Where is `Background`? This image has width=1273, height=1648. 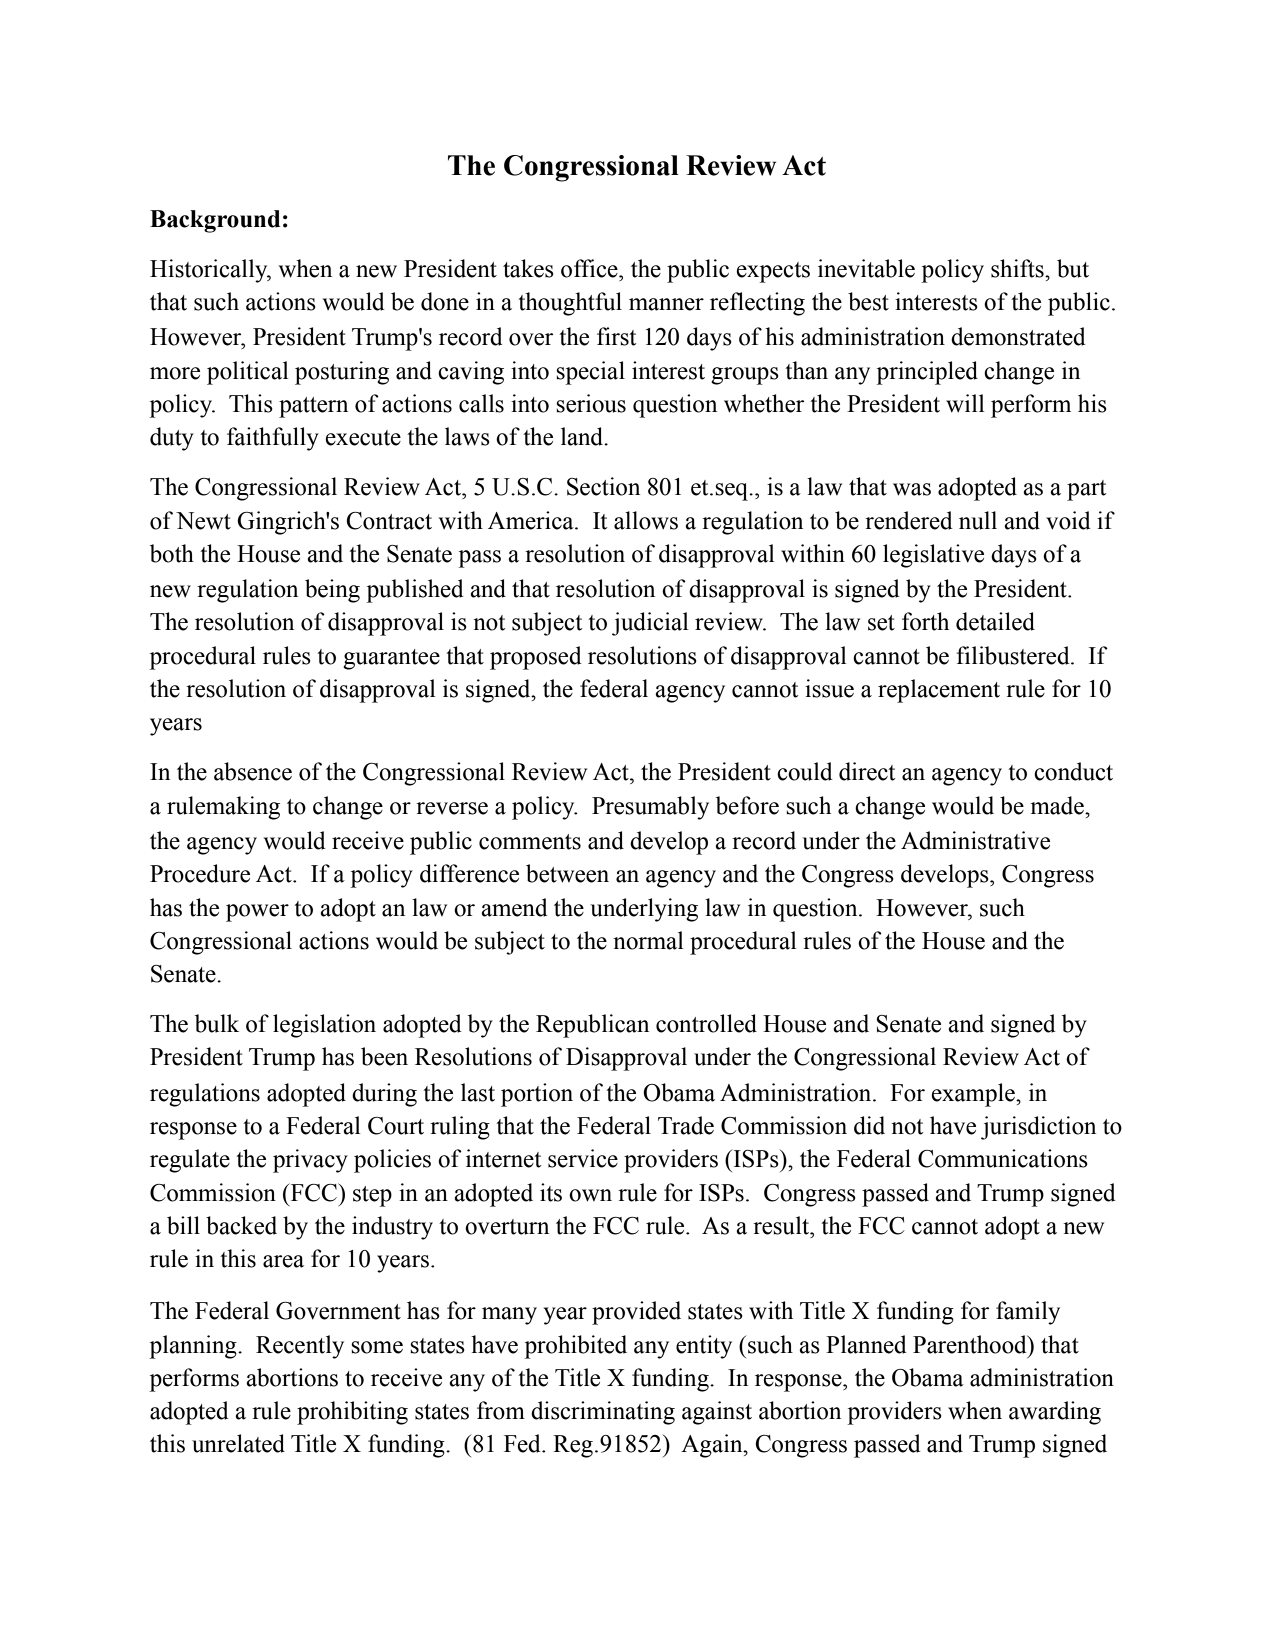
Background is located at coordinates (215, 221).
